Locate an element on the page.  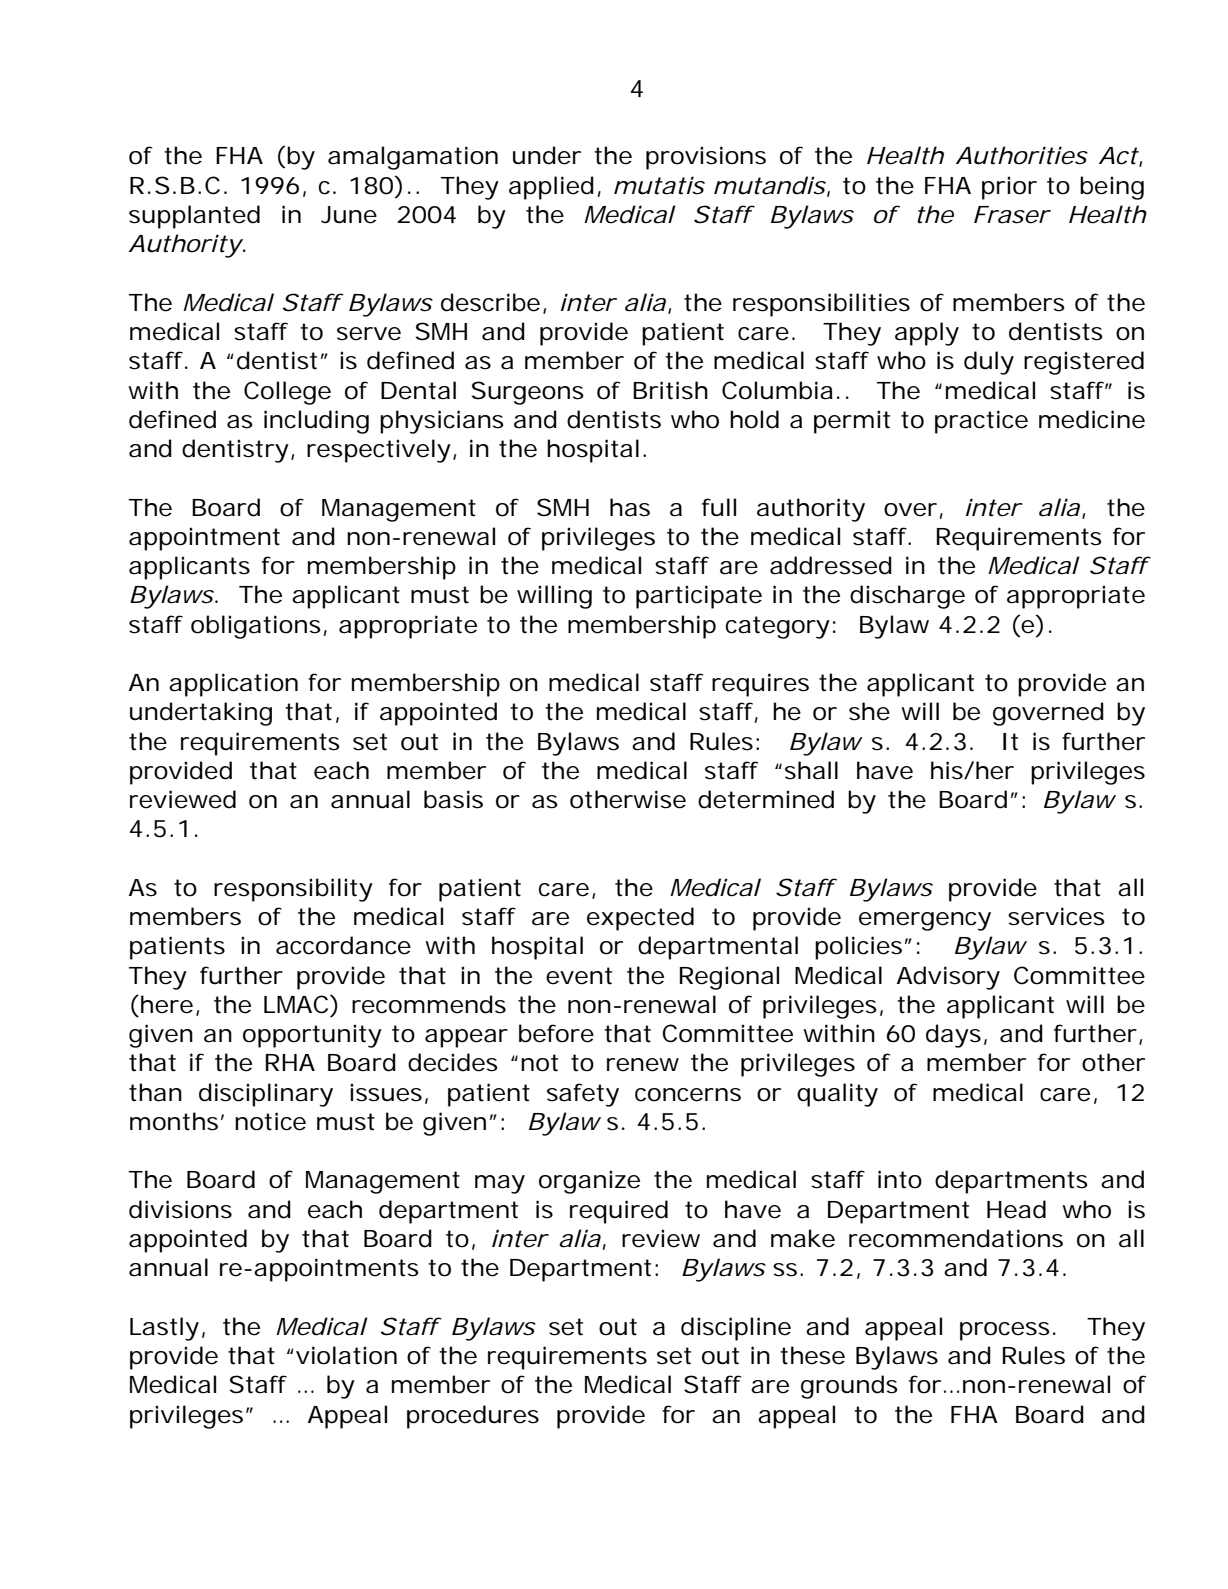
determined is located at coordinates (766, 799).
